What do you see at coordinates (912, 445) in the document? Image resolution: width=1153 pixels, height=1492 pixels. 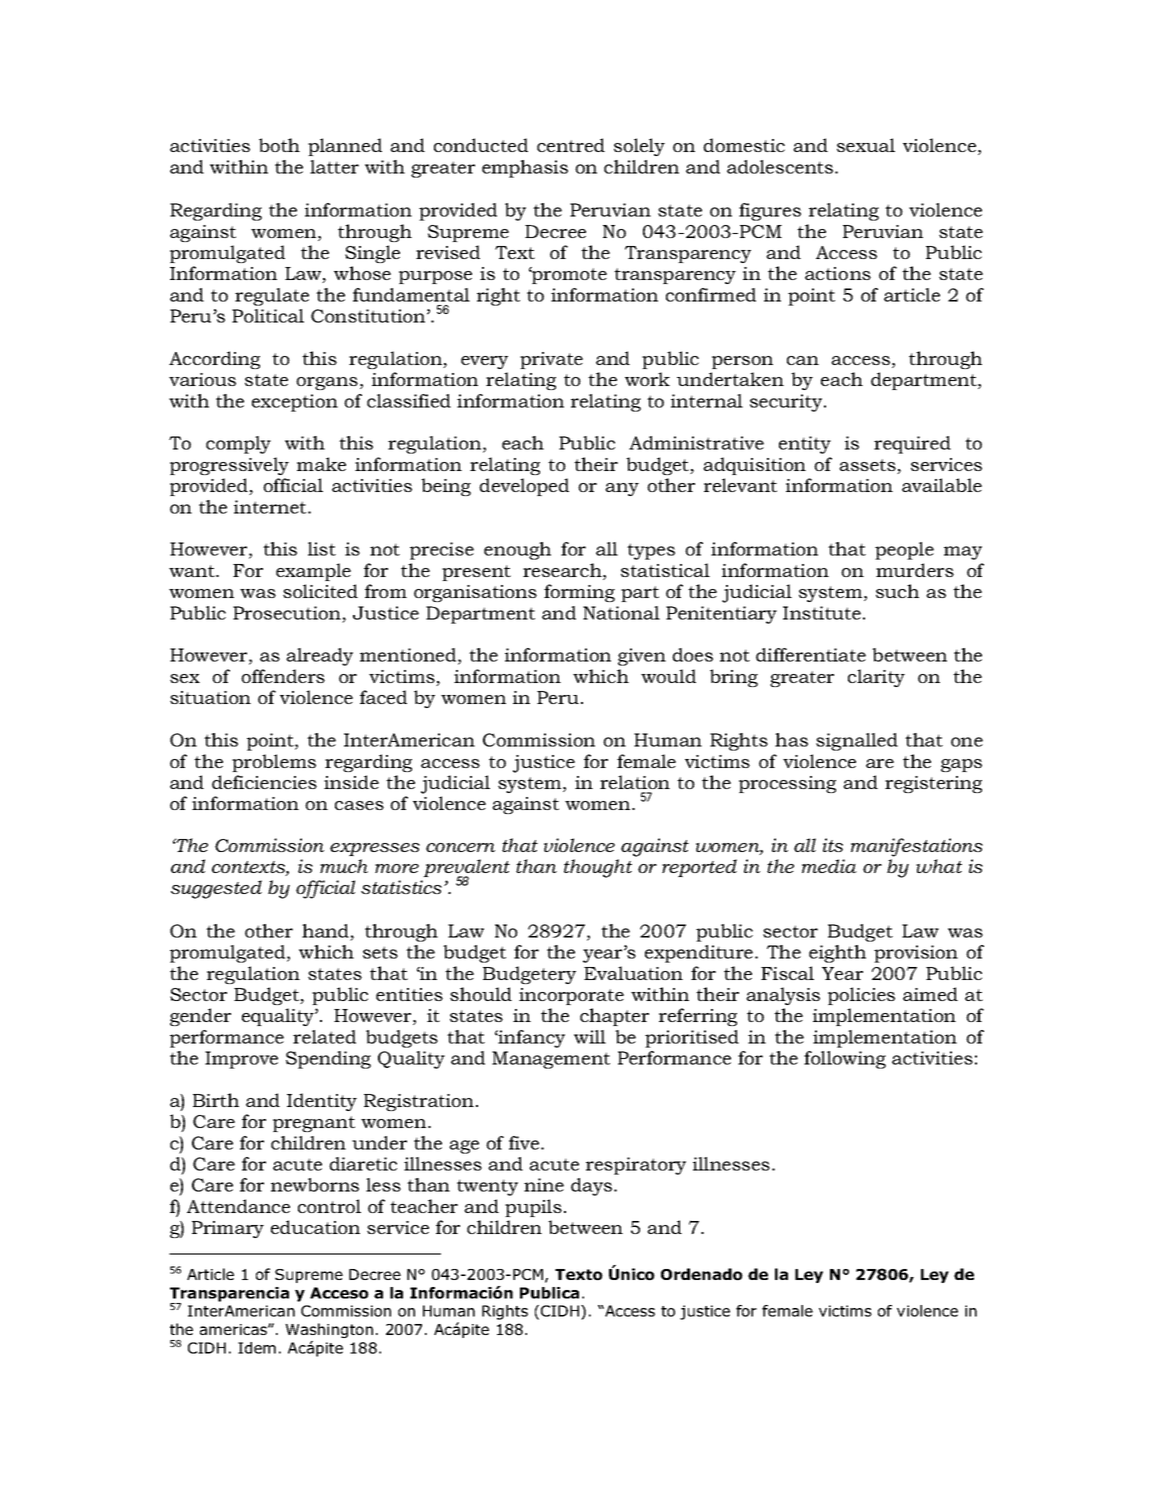 I see `required` at bounding box center [912, 445].
